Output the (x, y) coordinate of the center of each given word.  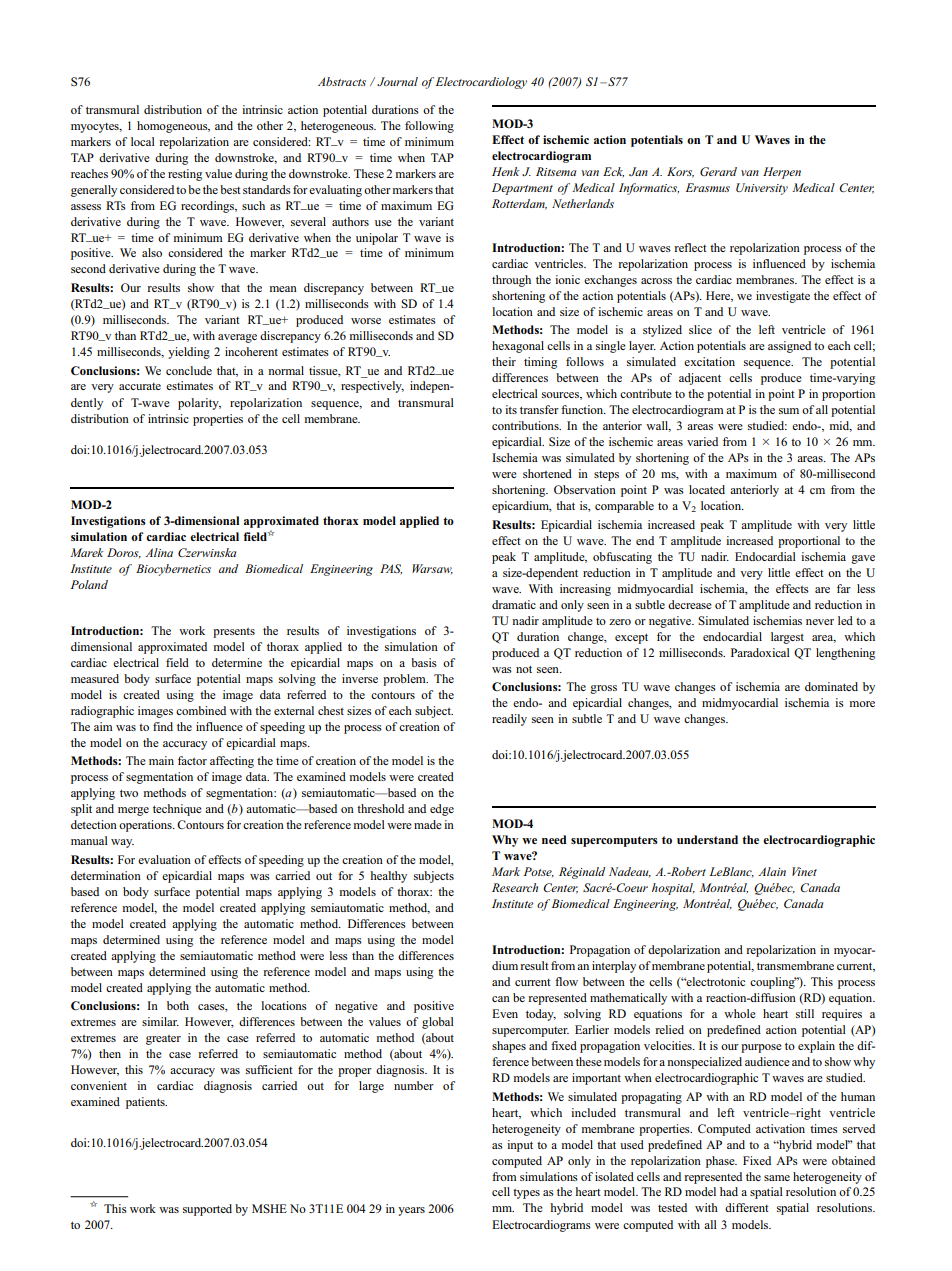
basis (424, 662)
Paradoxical (760, 652)
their (504, 361)
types (526, 1194)
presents (234, 633)
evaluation (164, 859)
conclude (189, 370)
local (143, 141)
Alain (772, 871)
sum (789, 411)
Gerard (718, 171)
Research (515, 887)
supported (207, 1210)
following (429, 127)
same (777, 1178)
